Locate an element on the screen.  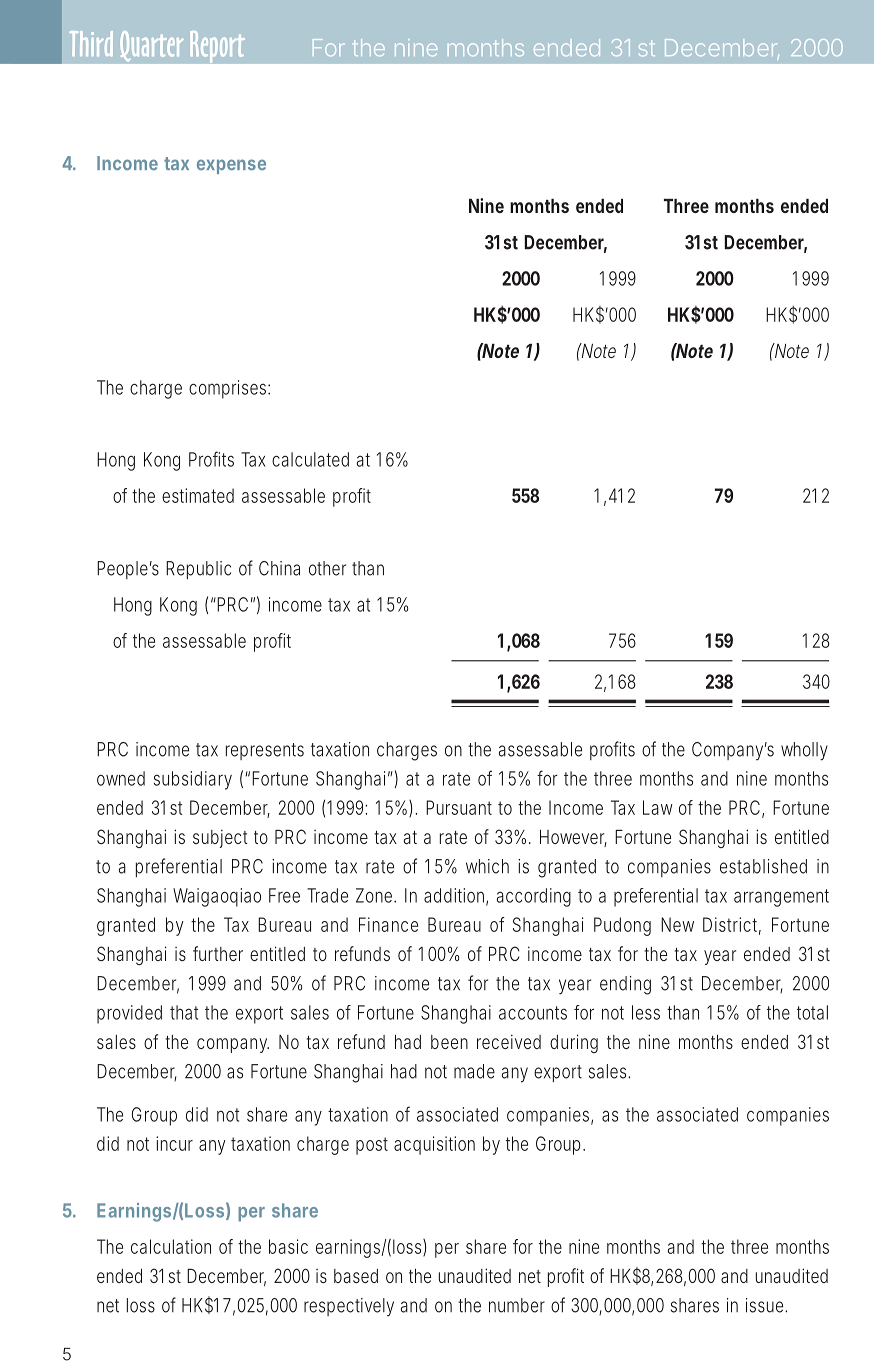
subsidiary is located at coordinates (193, 780).
